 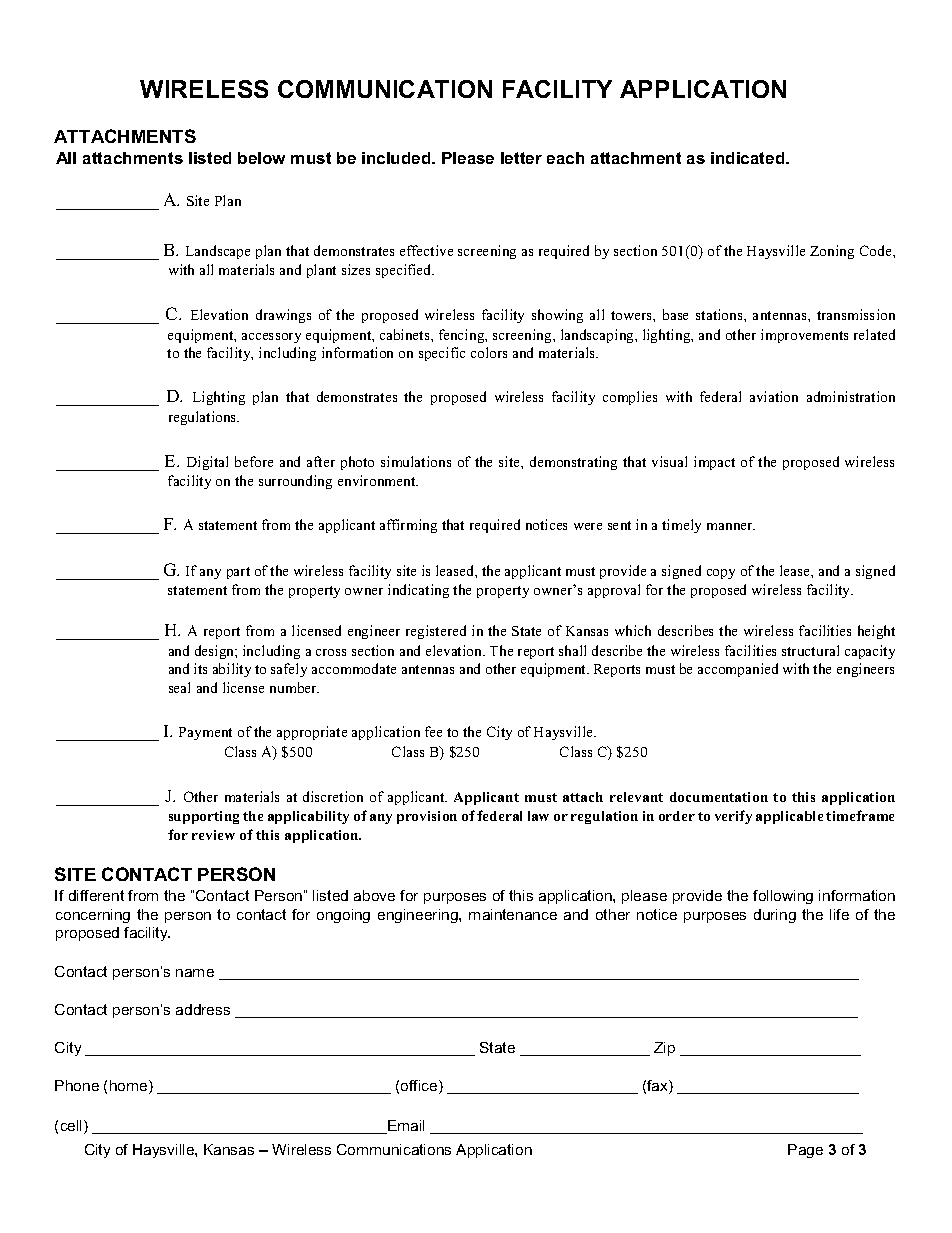 I want to click on applicable, so click(x=789, y=817).
